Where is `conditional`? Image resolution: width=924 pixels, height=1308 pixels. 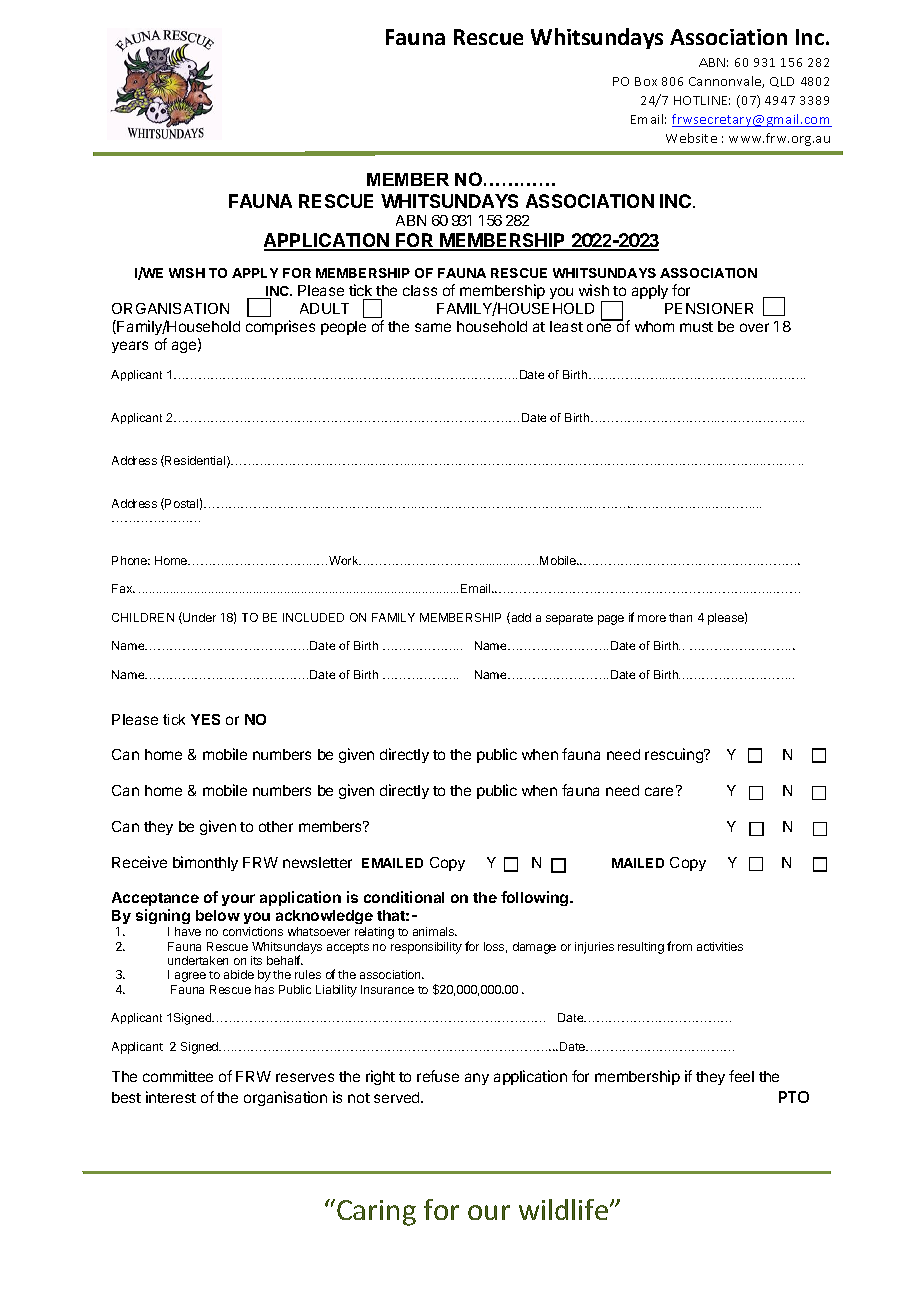
conditional is located at coordinates (404, 897).
